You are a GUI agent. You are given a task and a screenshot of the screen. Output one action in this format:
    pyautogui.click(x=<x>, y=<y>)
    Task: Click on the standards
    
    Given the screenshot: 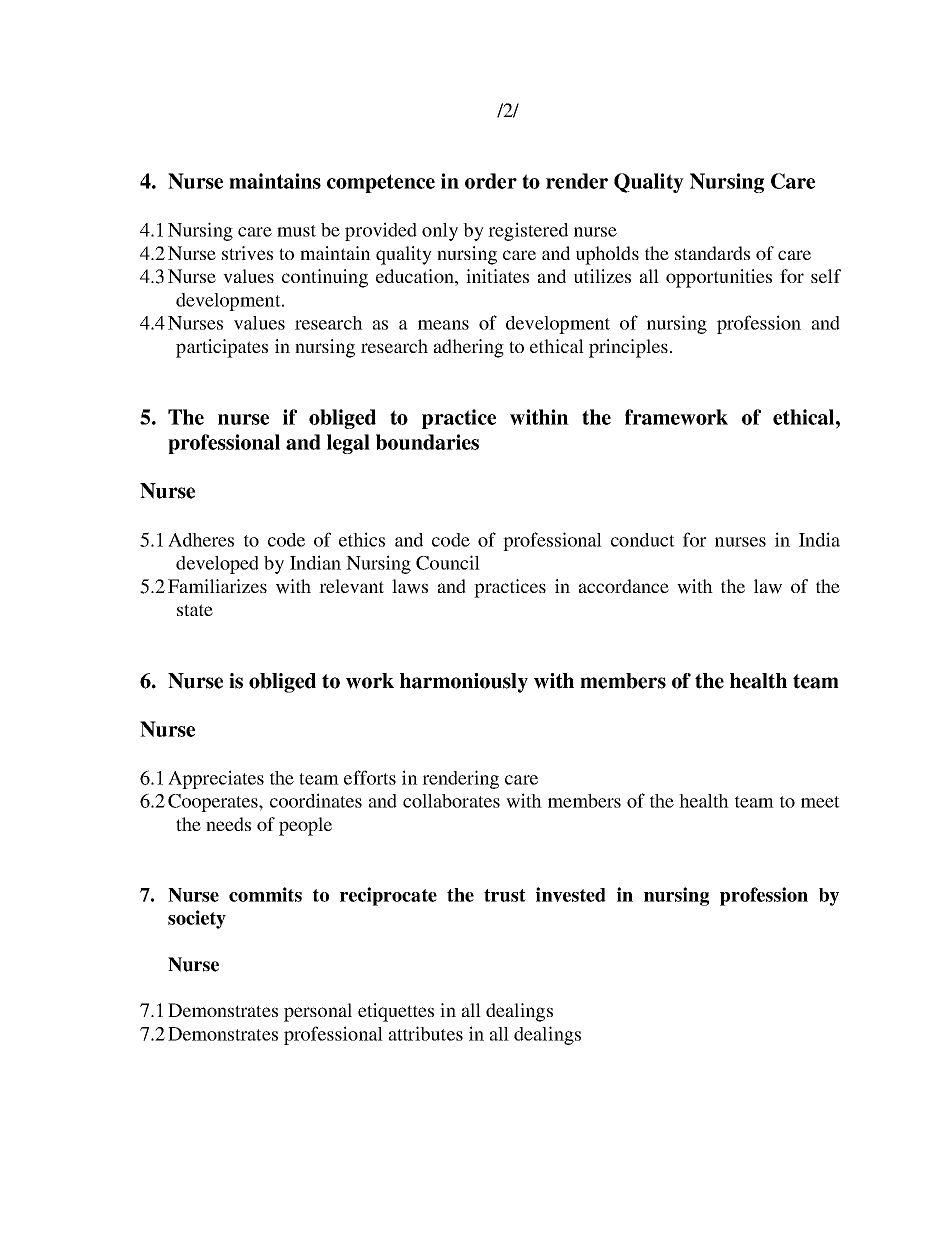 What is the action you would take?
    pyautogui.click(x=712, y=253)
